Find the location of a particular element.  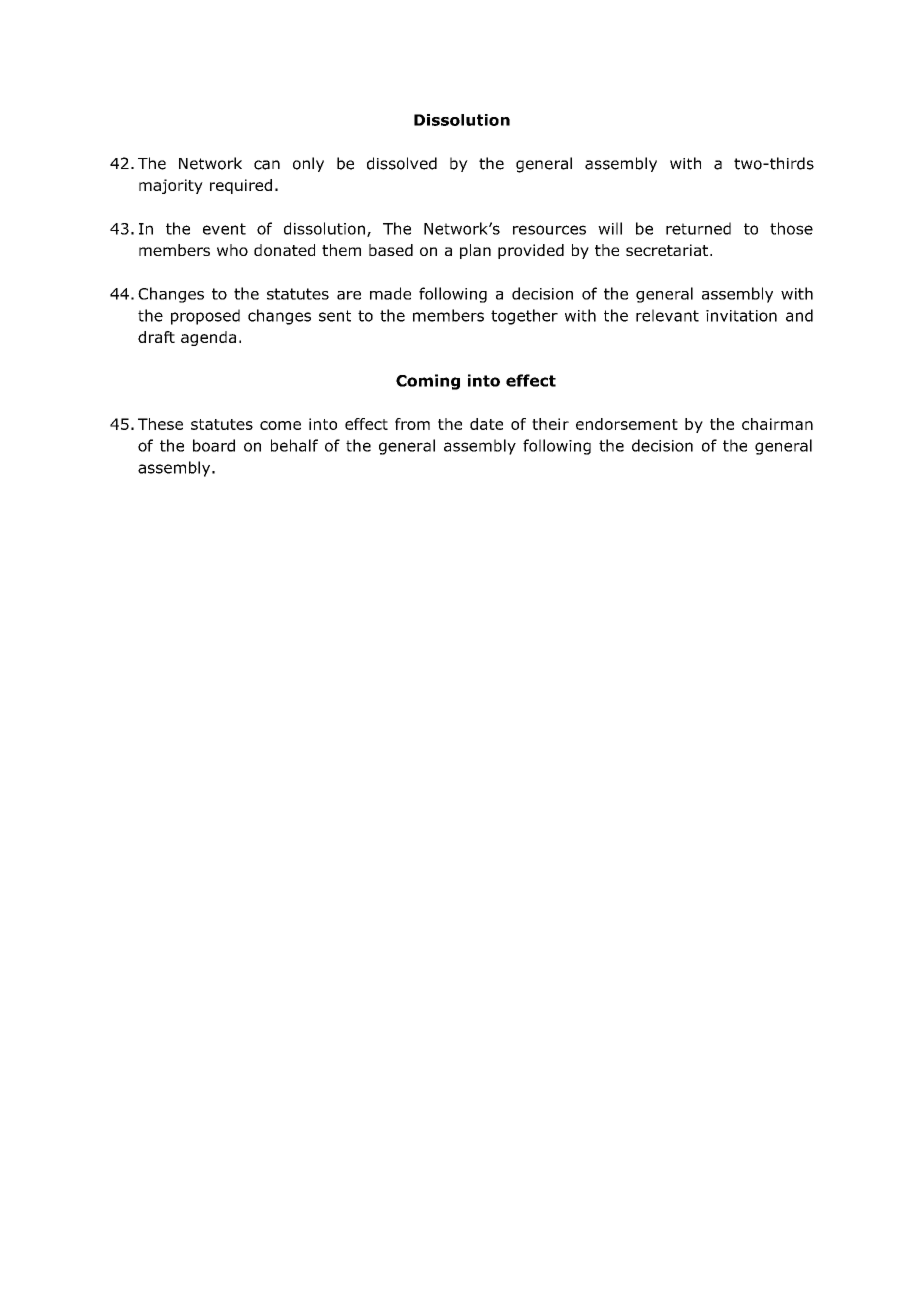

who is located at coordinates (232, 250).
